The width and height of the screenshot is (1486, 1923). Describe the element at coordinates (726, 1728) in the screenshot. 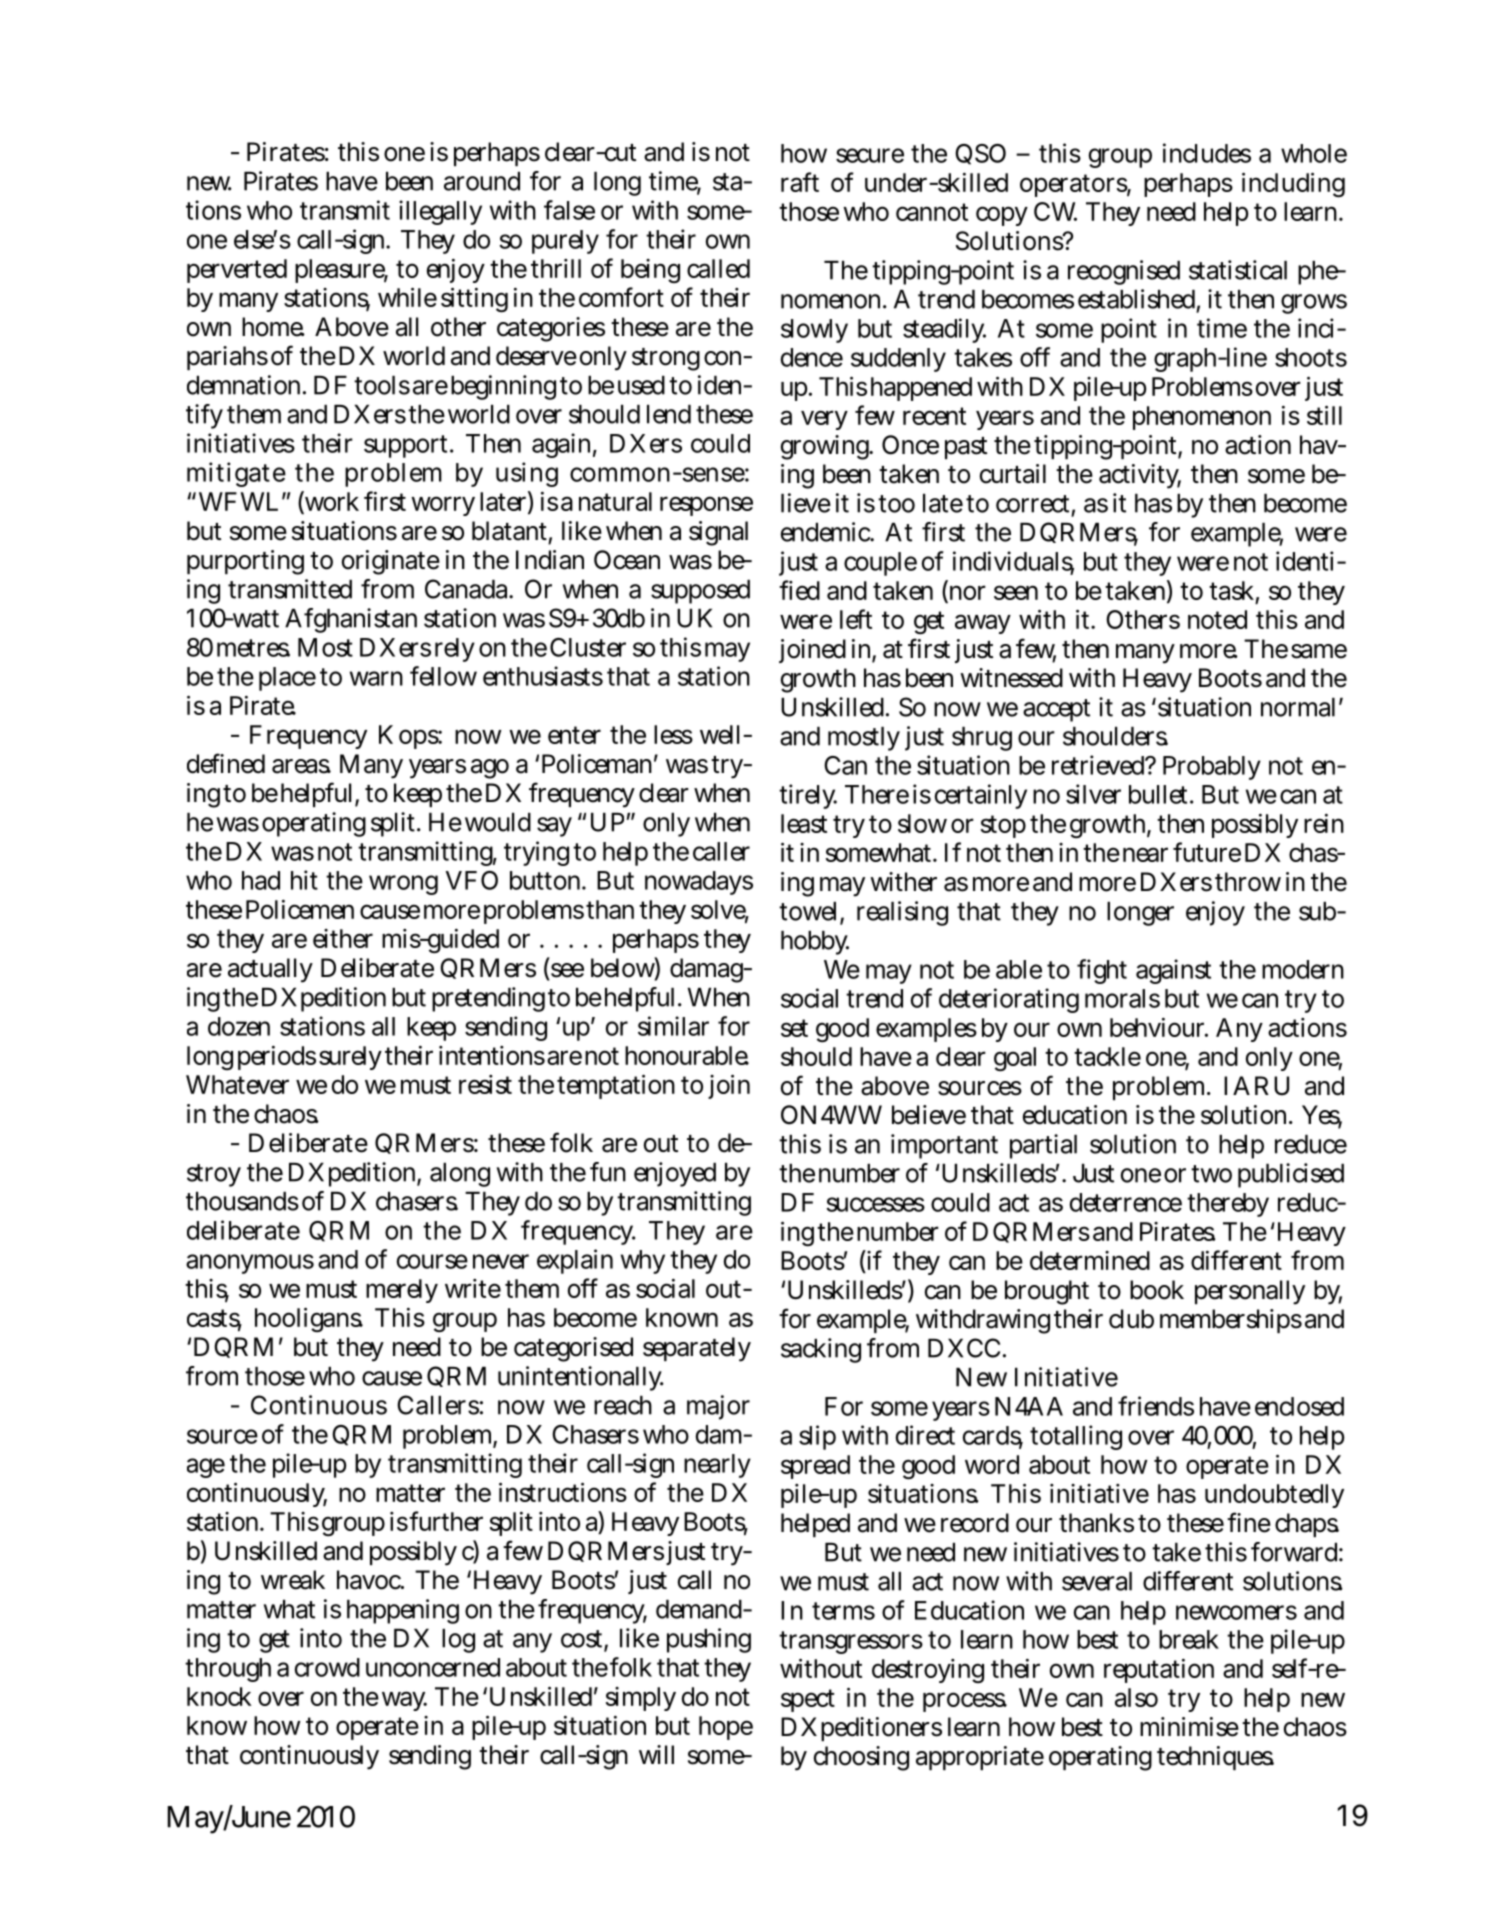

I see `hope` at that location.
